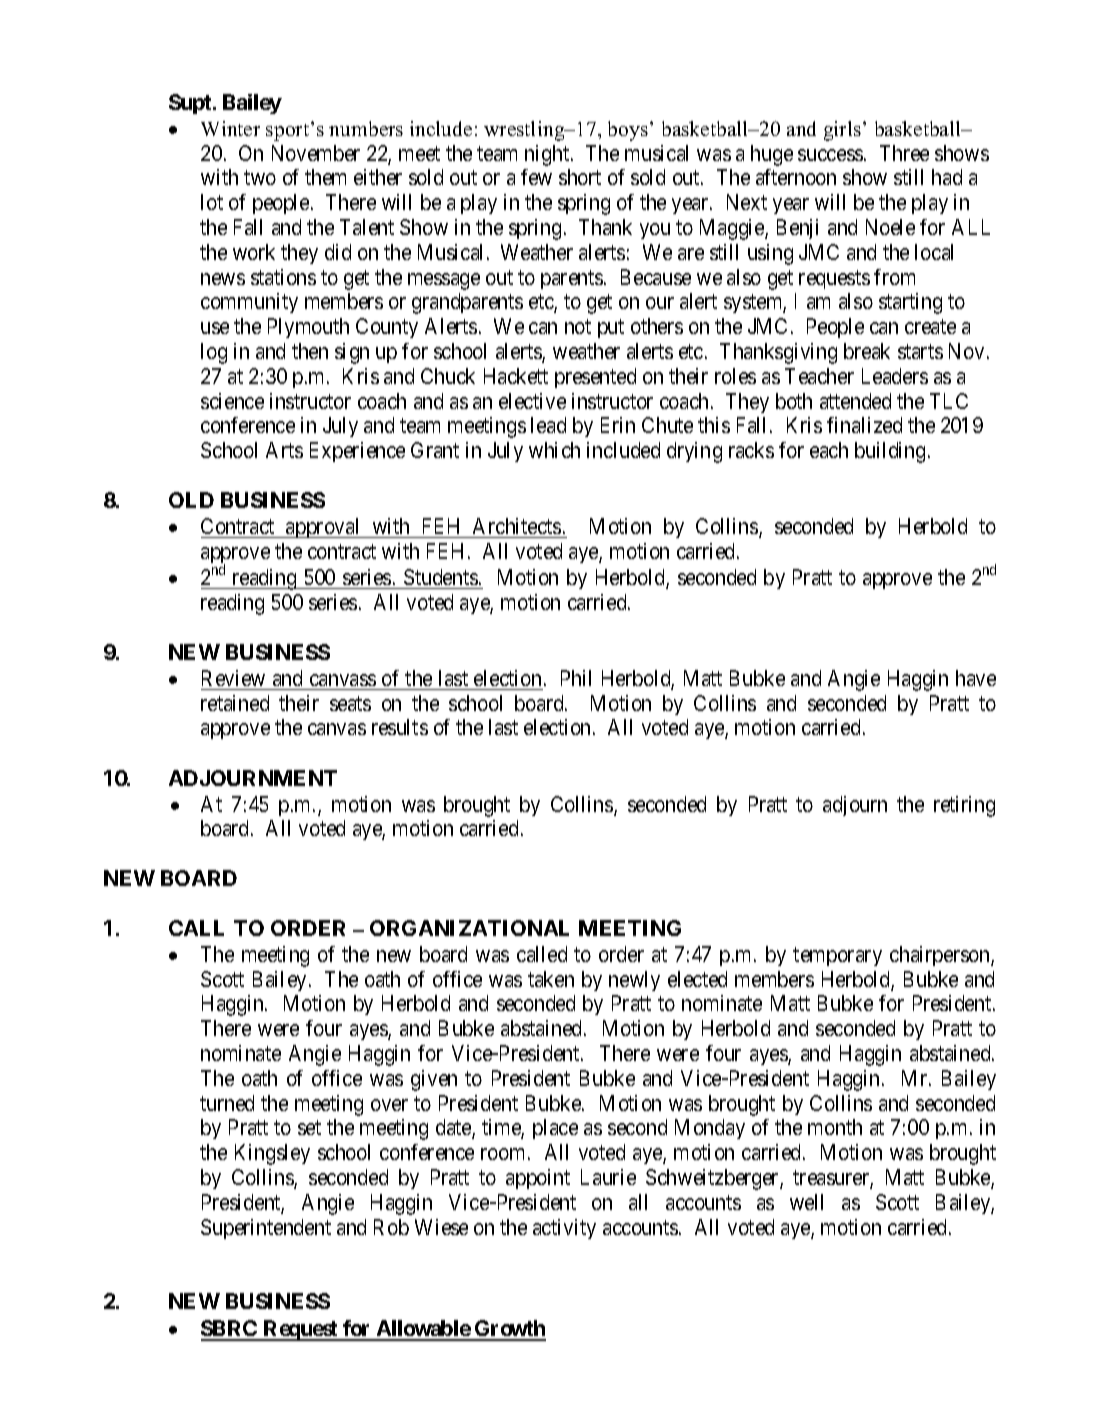 This screenshot has height=1423, width=1100. I want to click on Review, so click(233, 678).
